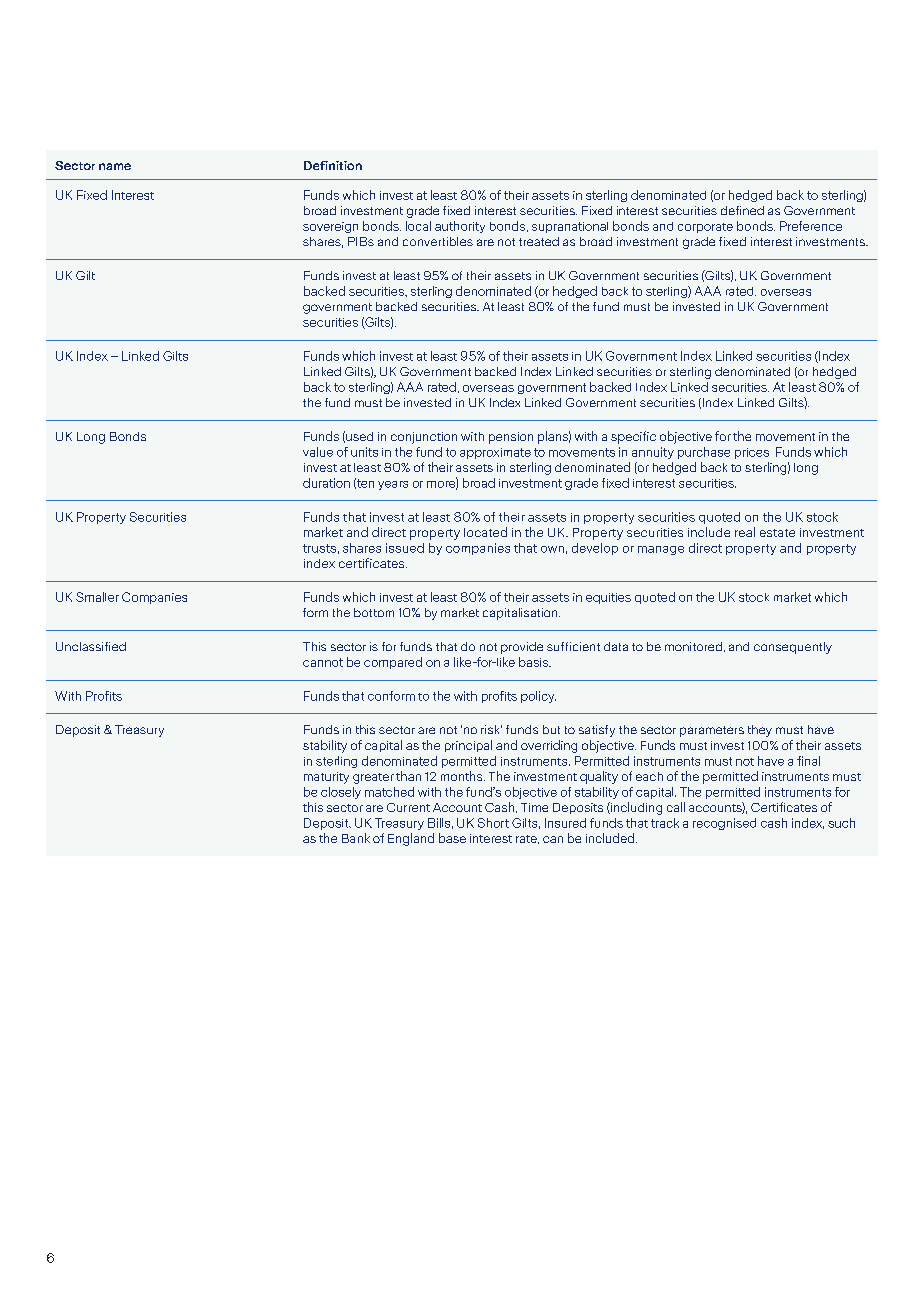  I want to click on specific, so click(633, 437).
